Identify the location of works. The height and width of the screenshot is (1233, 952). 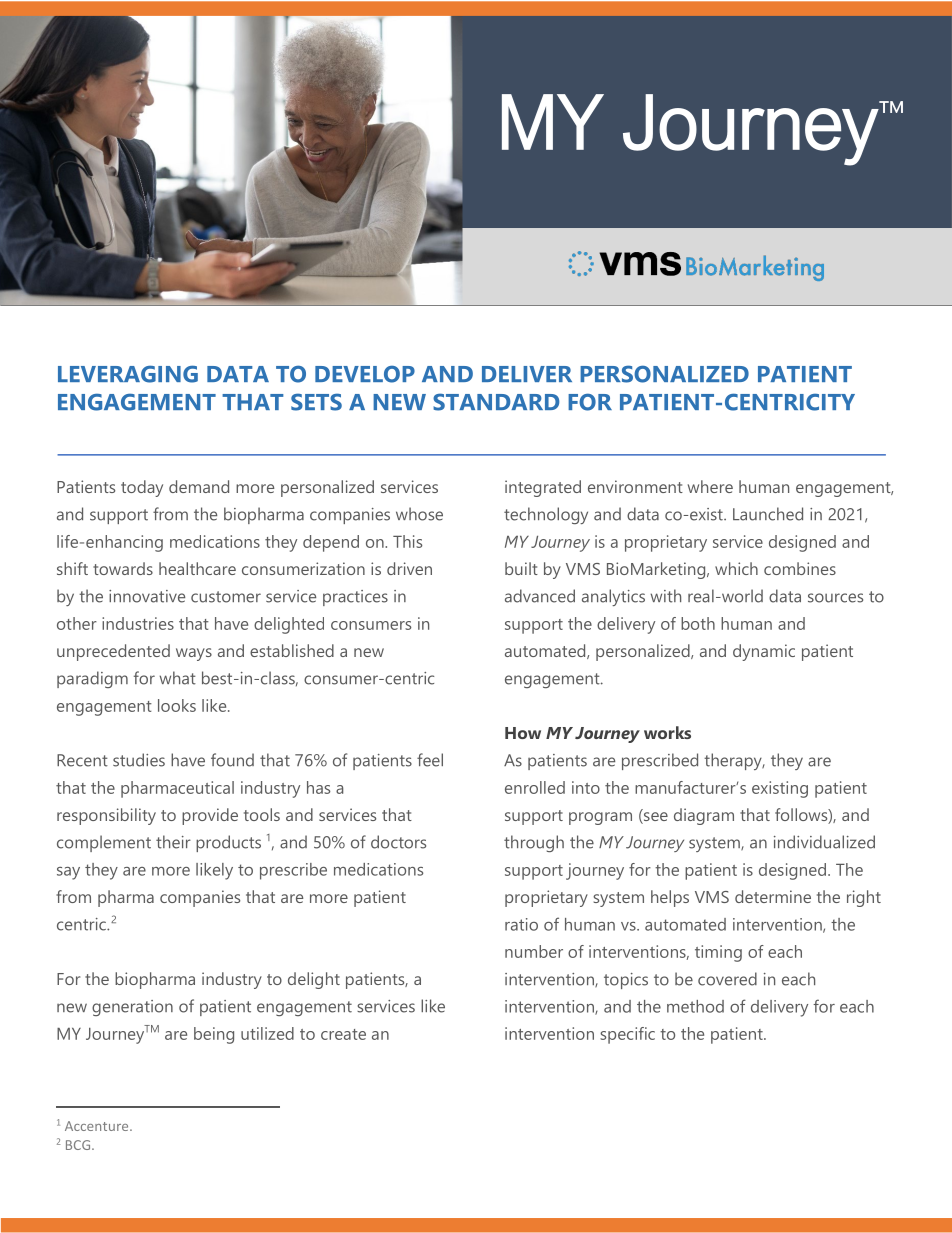
(667, 732).
